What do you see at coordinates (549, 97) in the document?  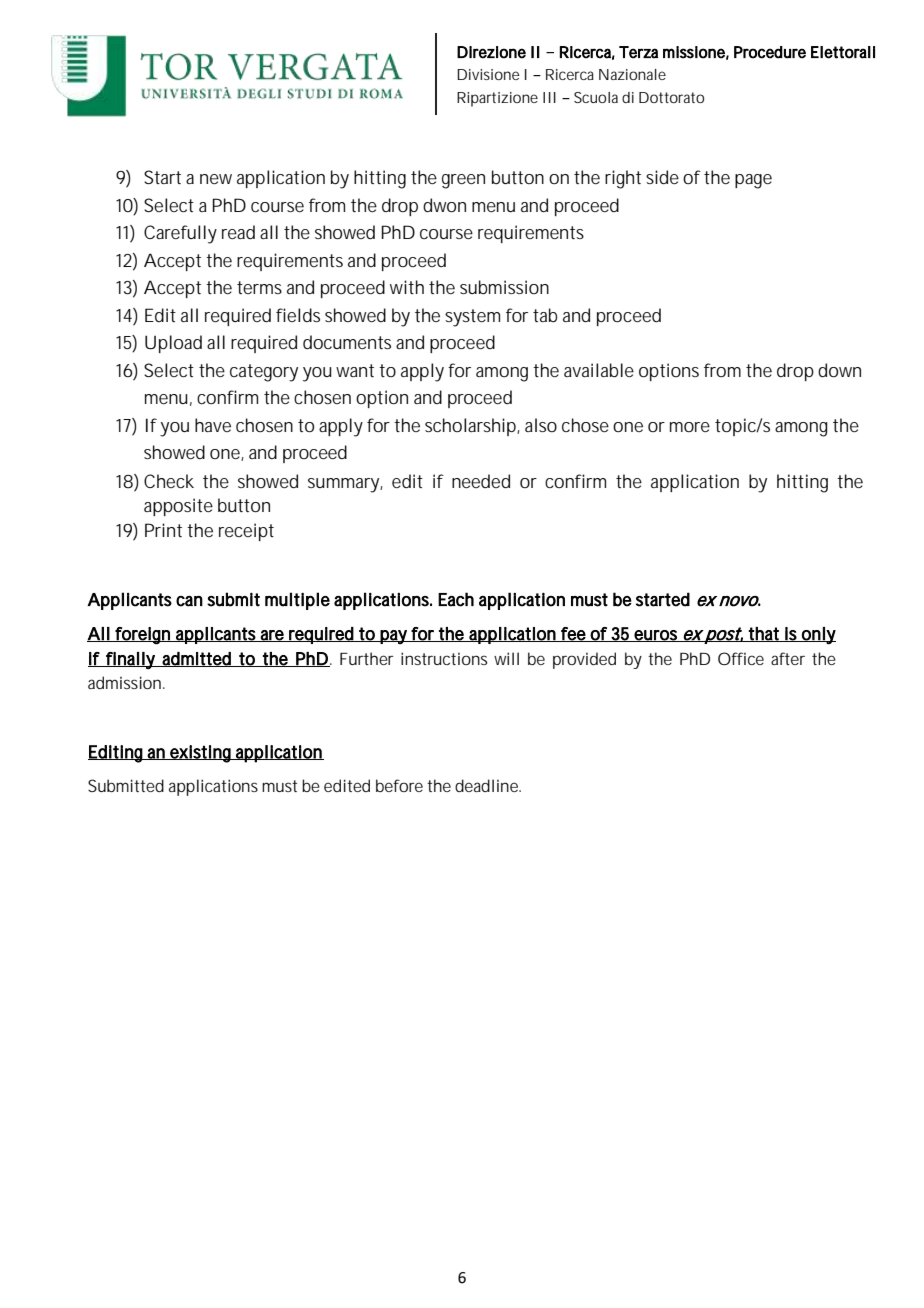 I see `III` at bounding box center [549, 97].
